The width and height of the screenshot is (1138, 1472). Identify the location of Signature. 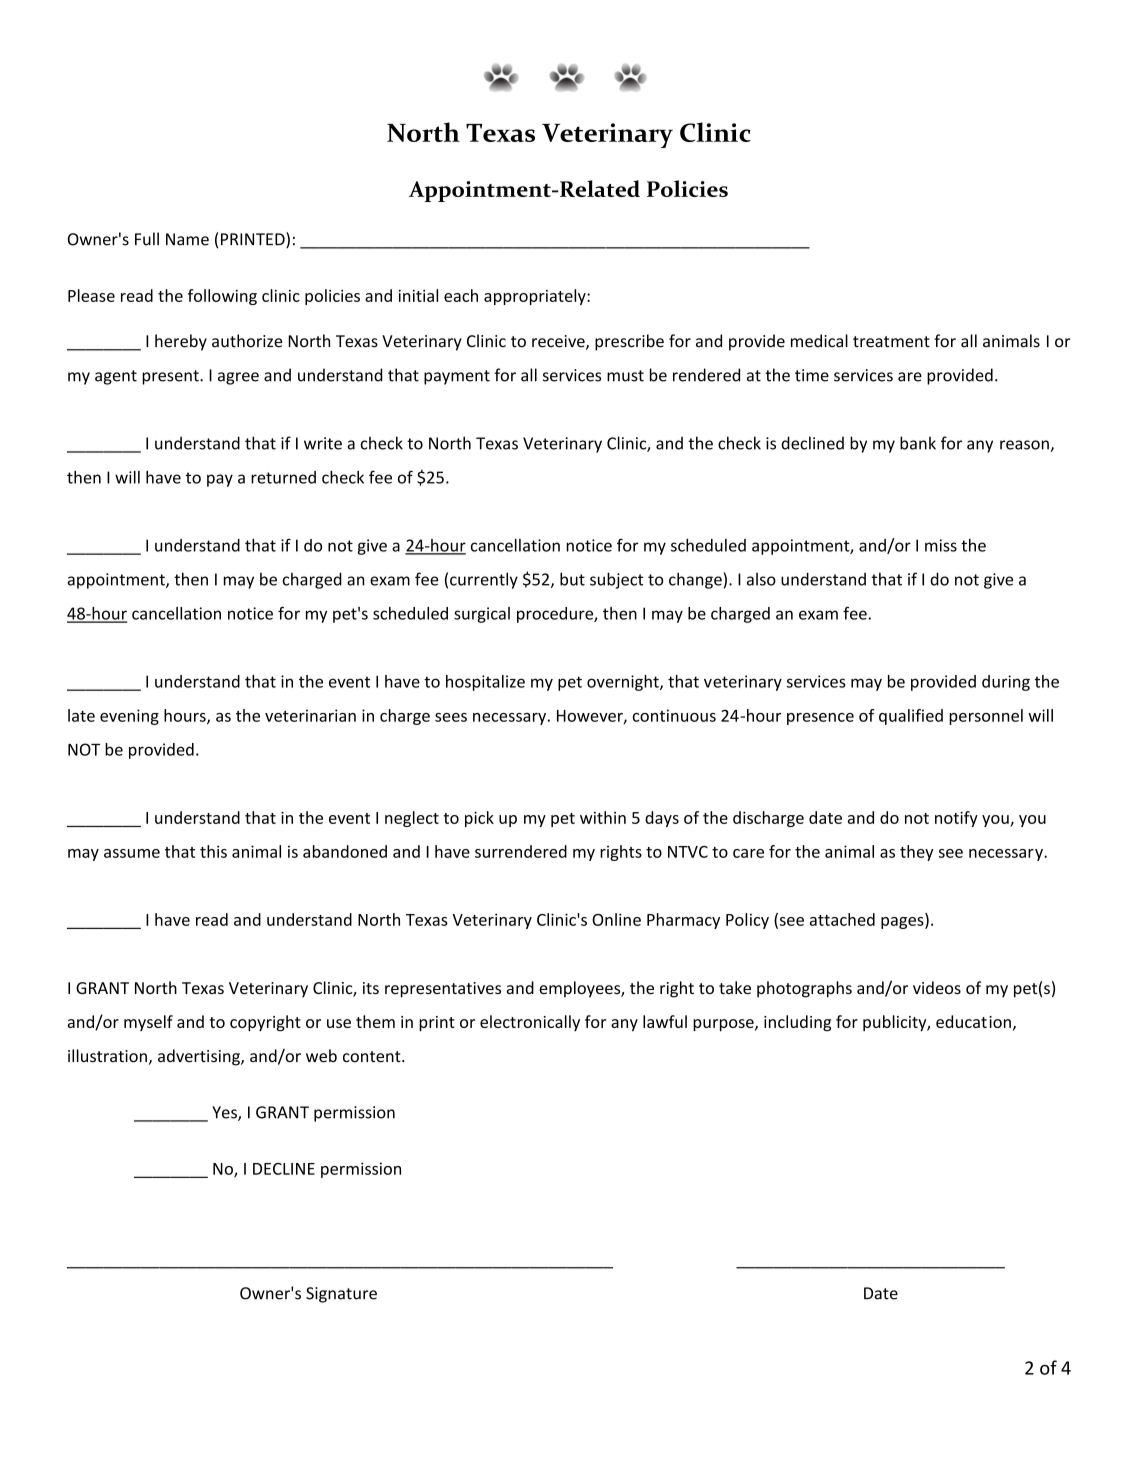
(341, 1295).
